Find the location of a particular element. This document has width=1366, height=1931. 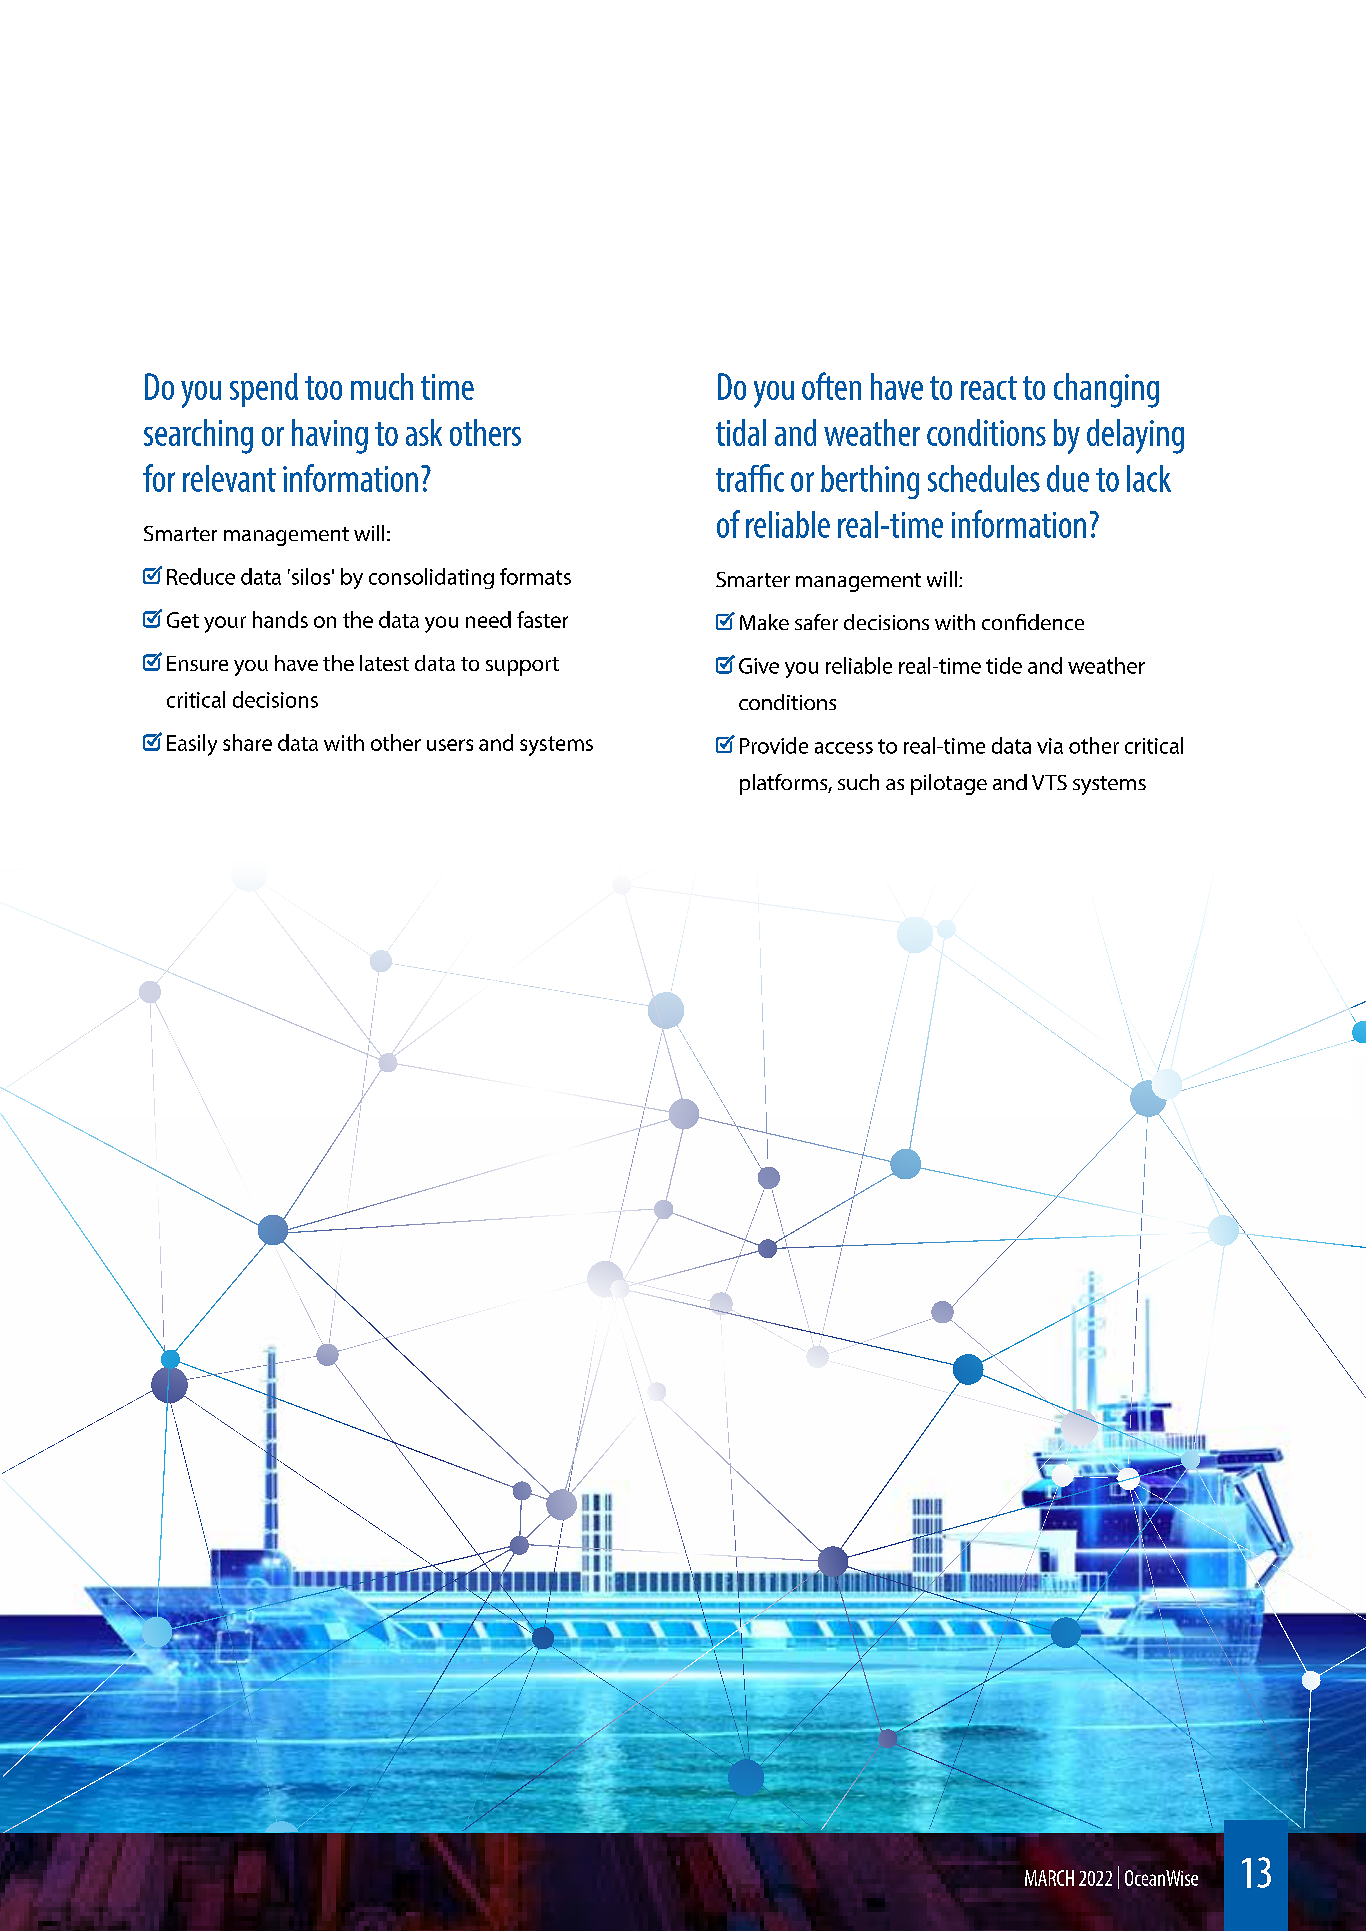

MARCH is located at coordinates (1049, 1878).
